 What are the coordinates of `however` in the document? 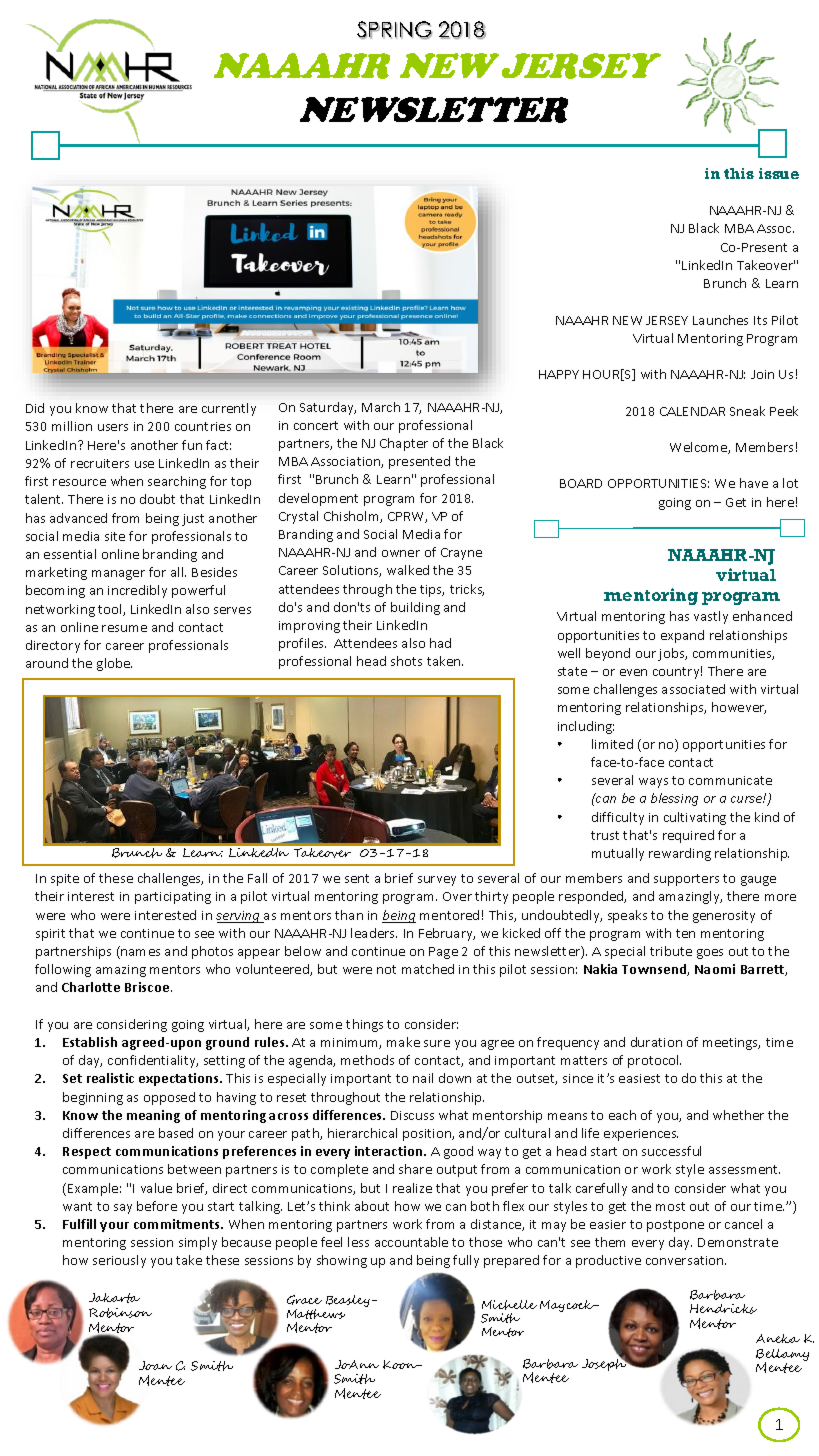 It's located at (739, 708).
